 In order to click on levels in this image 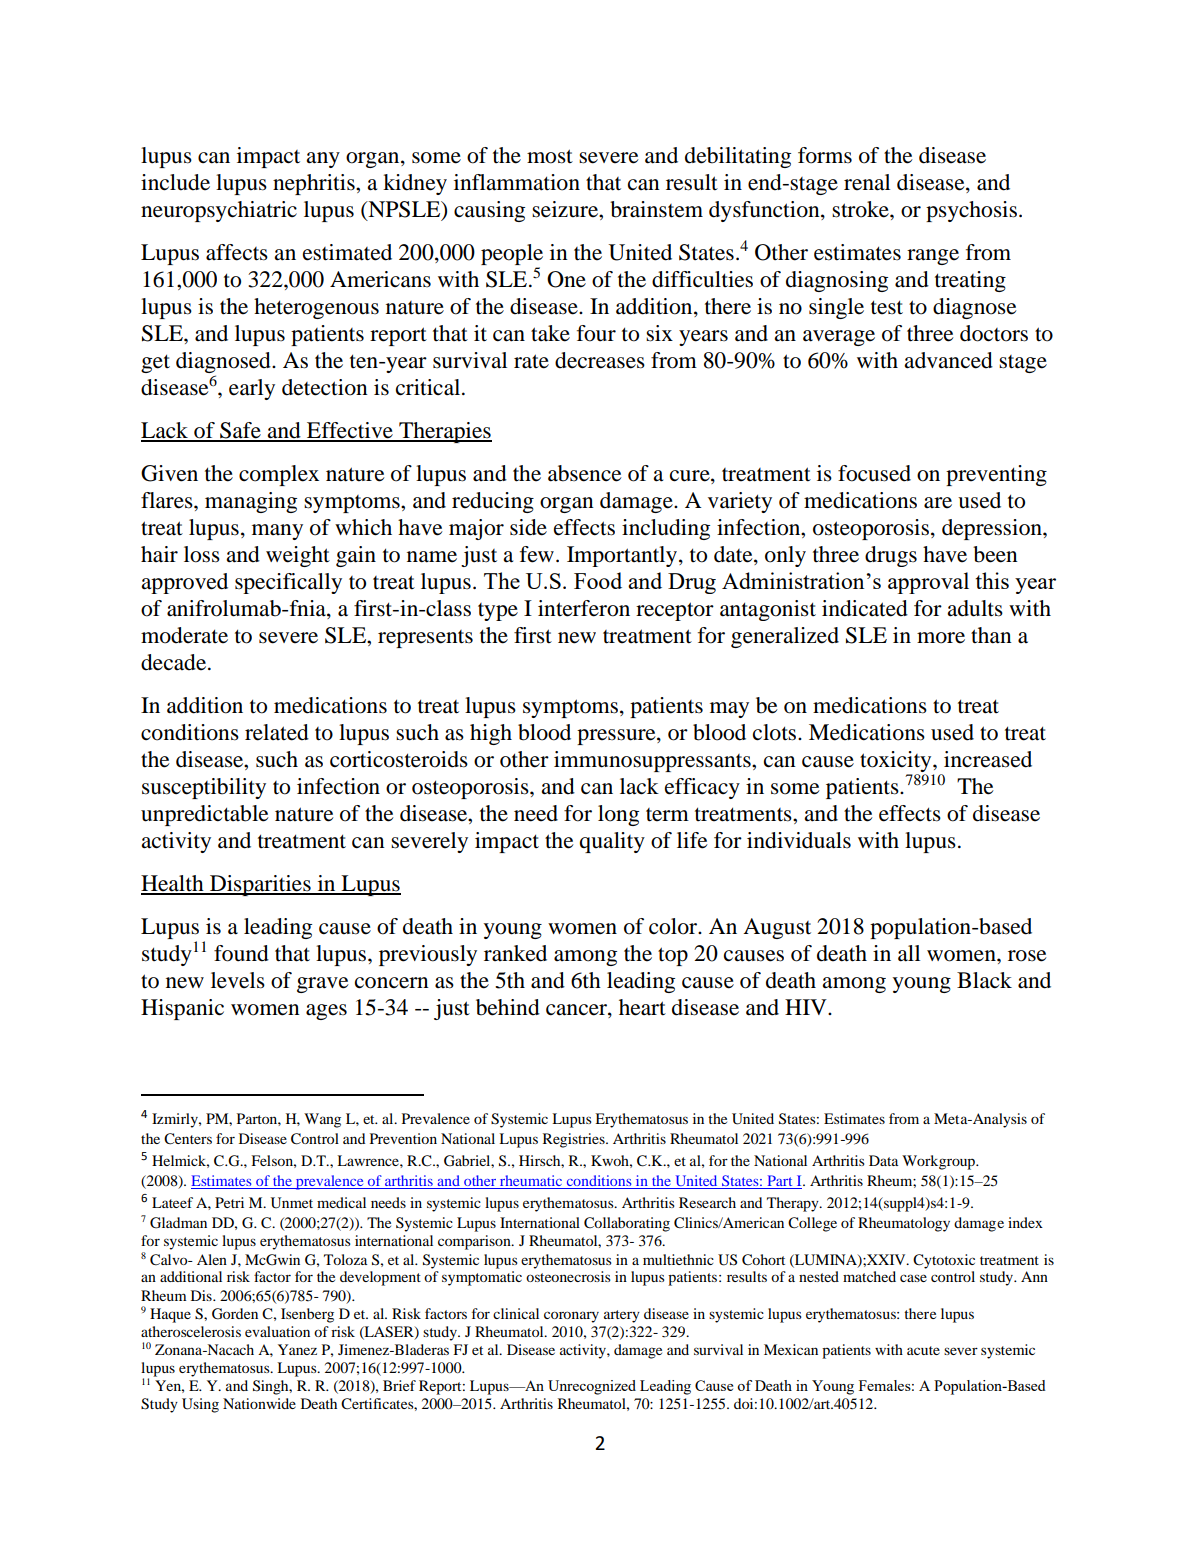, I will do `click(238, 980)`.
